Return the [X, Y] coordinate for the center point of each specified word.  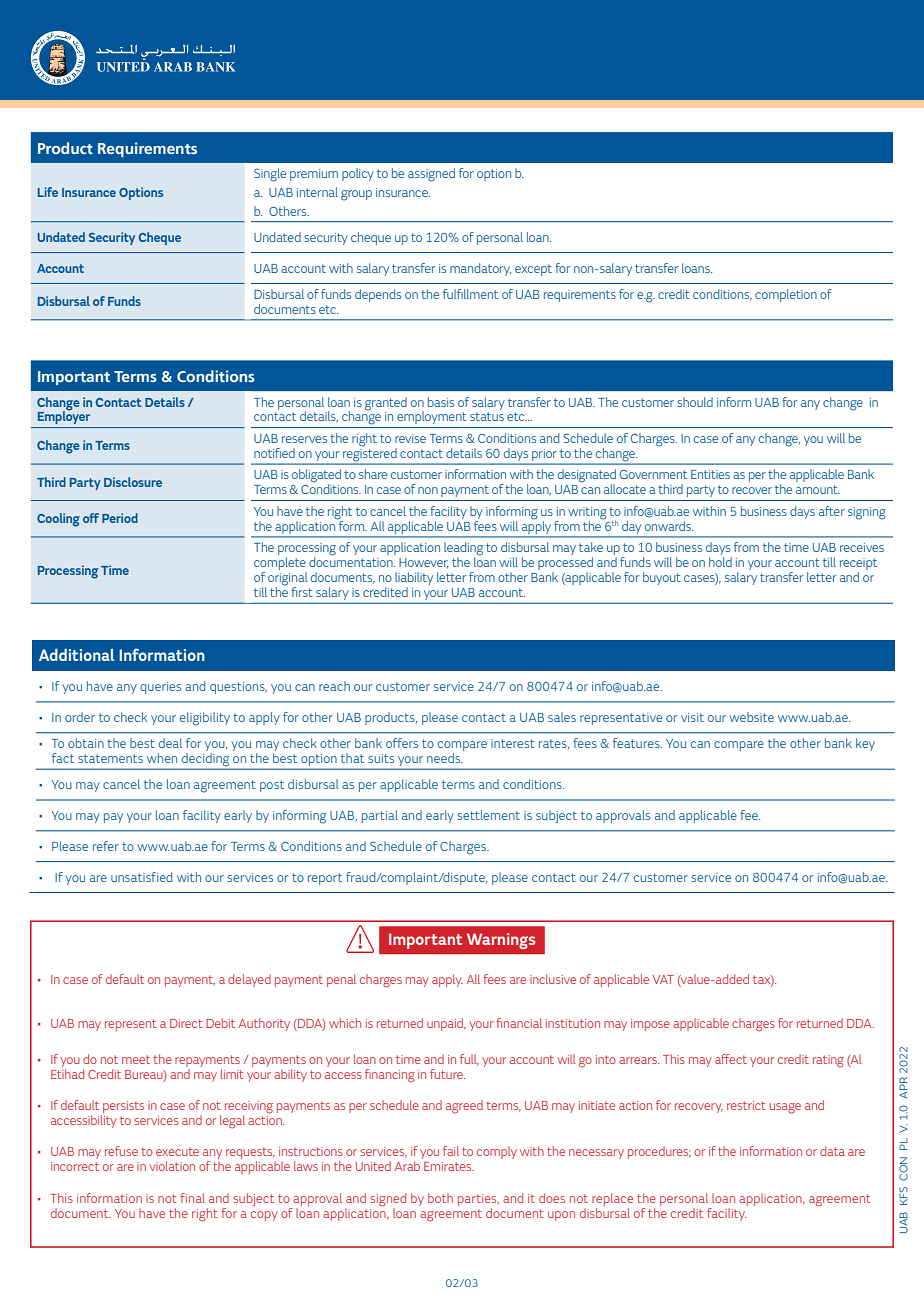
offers [402, 743]
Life [48, 192]
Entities [710, 474]
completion [786, 295]
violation [172, 1166]
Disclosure [133, 482]
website [751, 717]
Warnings [501, 941]
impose [650, 1025]
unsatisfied [141, 877]
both [440, 1198]
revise [410, 438]
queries [160, 688]
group [356, 195]
